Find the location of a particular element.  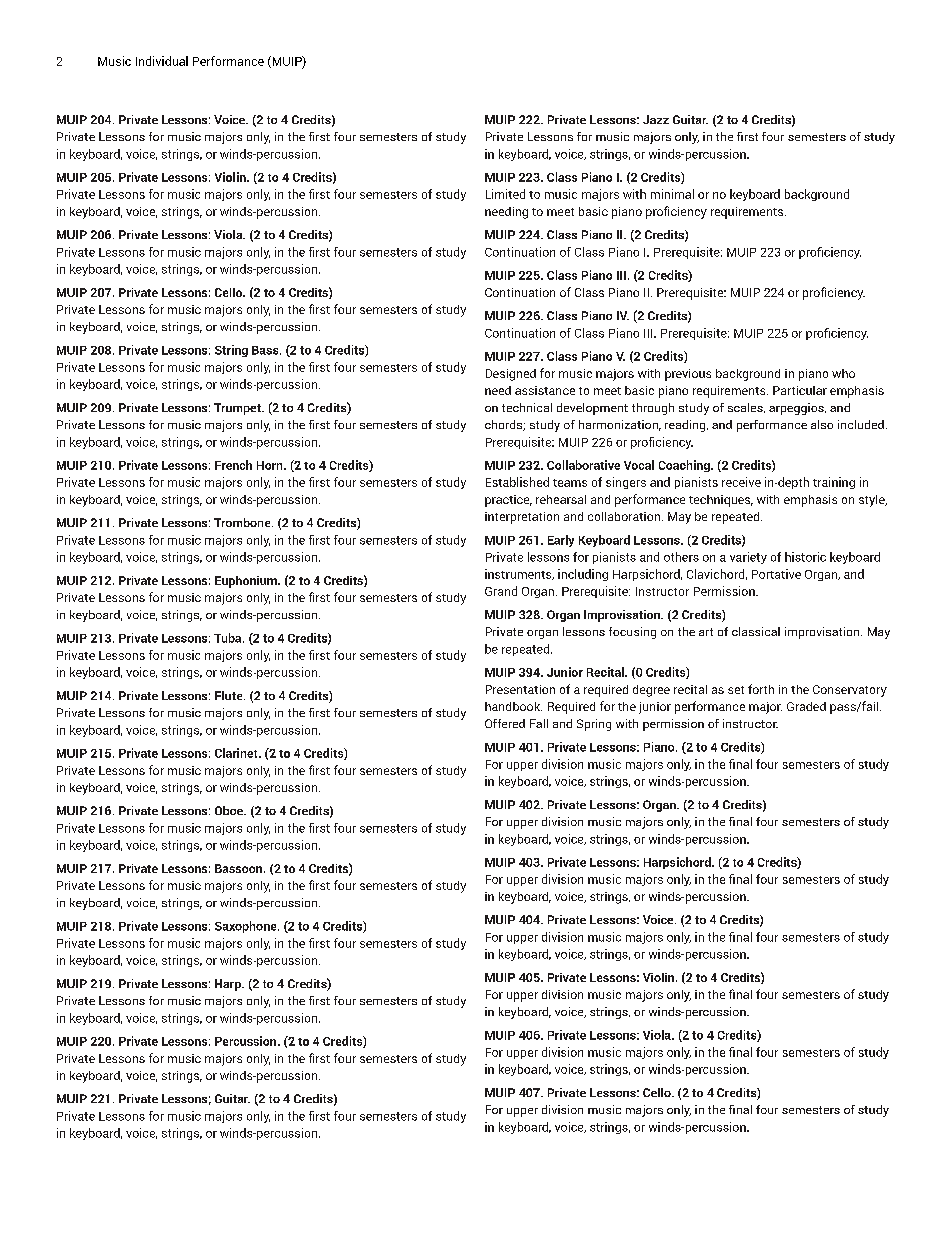

Offered is located at coordinates (505, 723).
